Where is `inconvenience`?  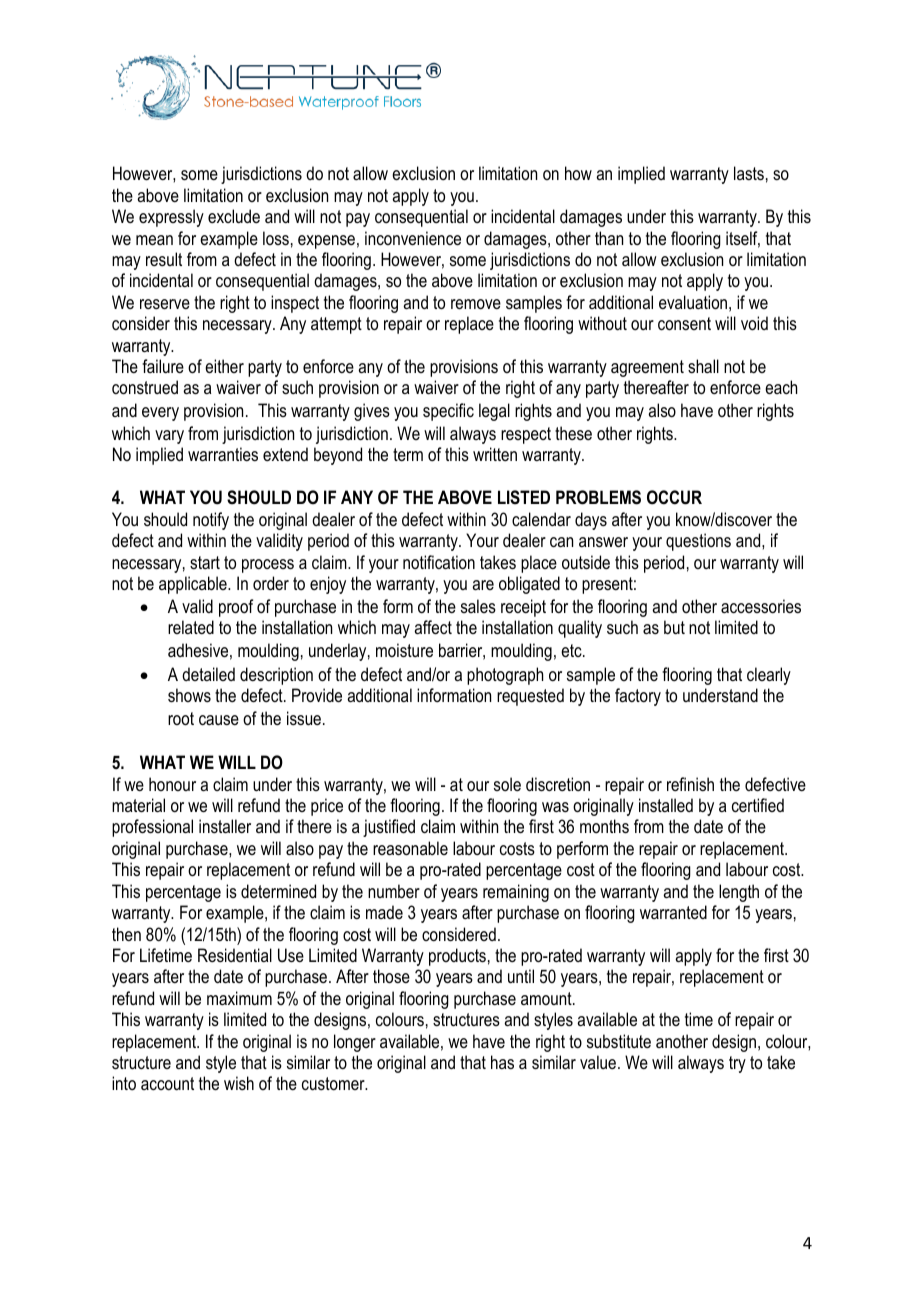 inconvenience is located at coordinates (413, 238).
